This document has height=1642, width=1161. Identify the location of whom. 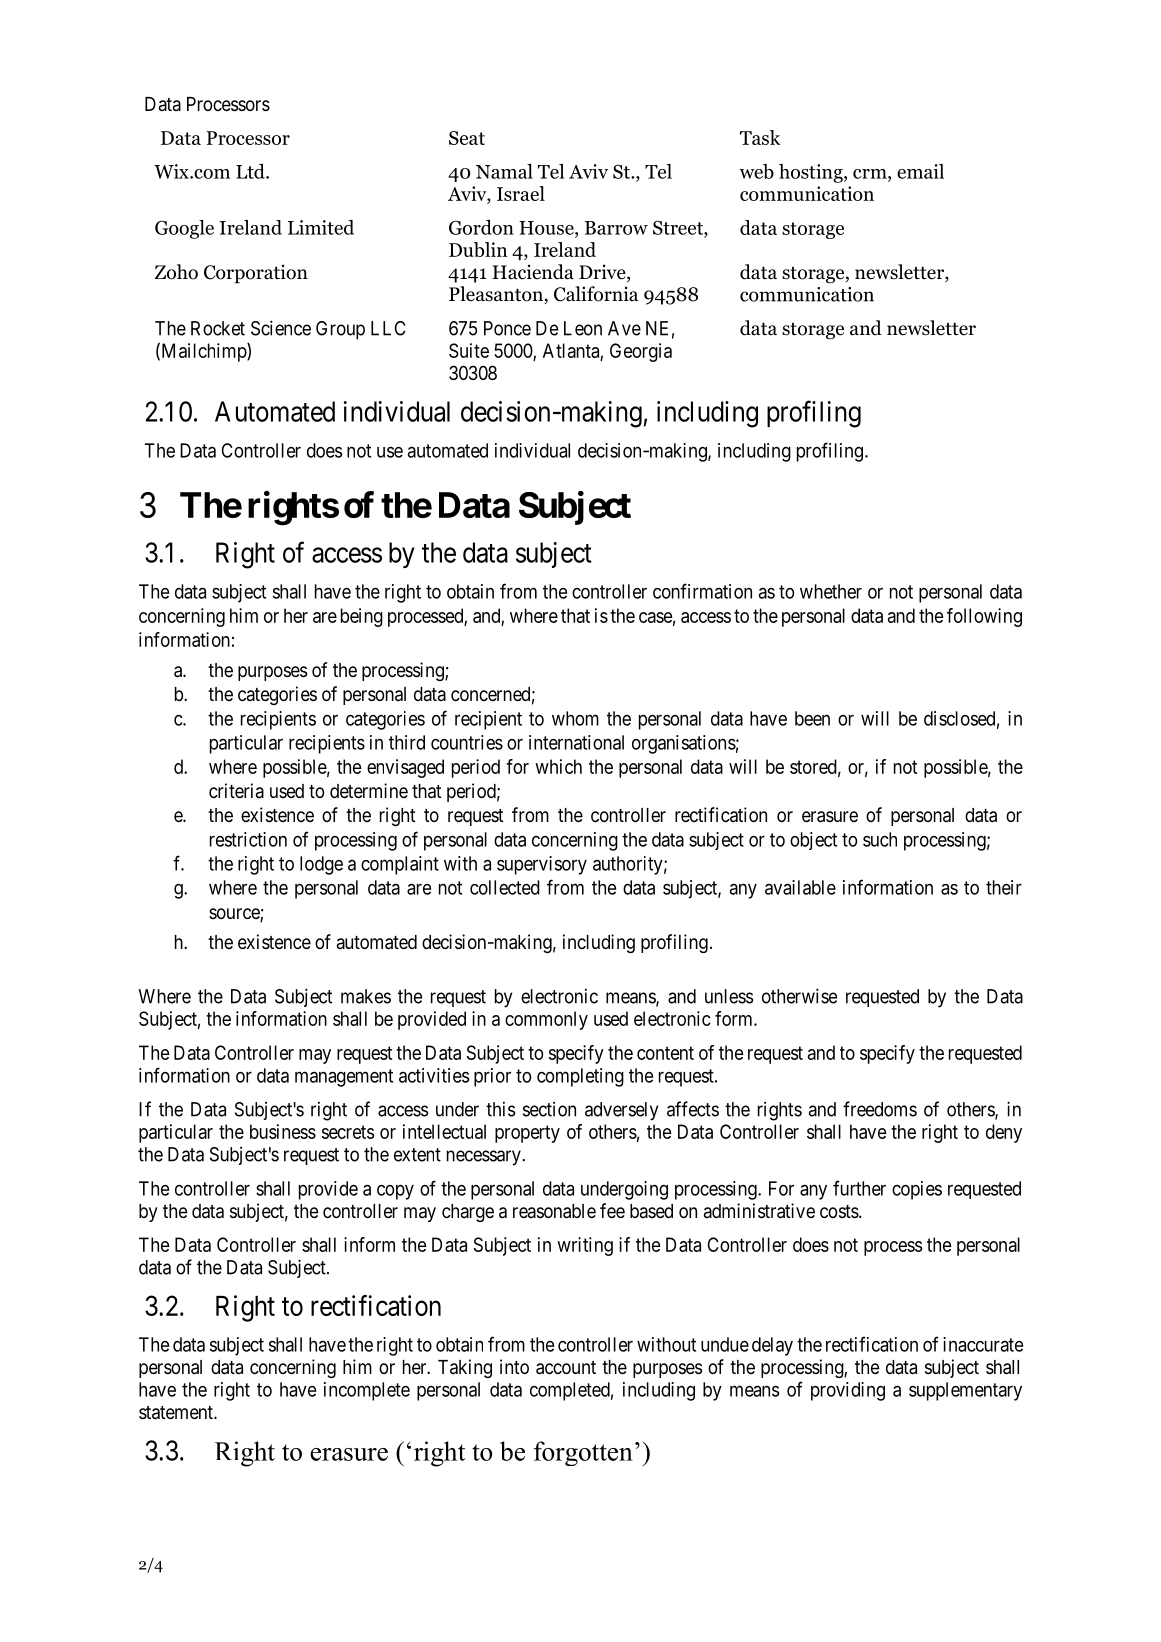
(575, 718).
